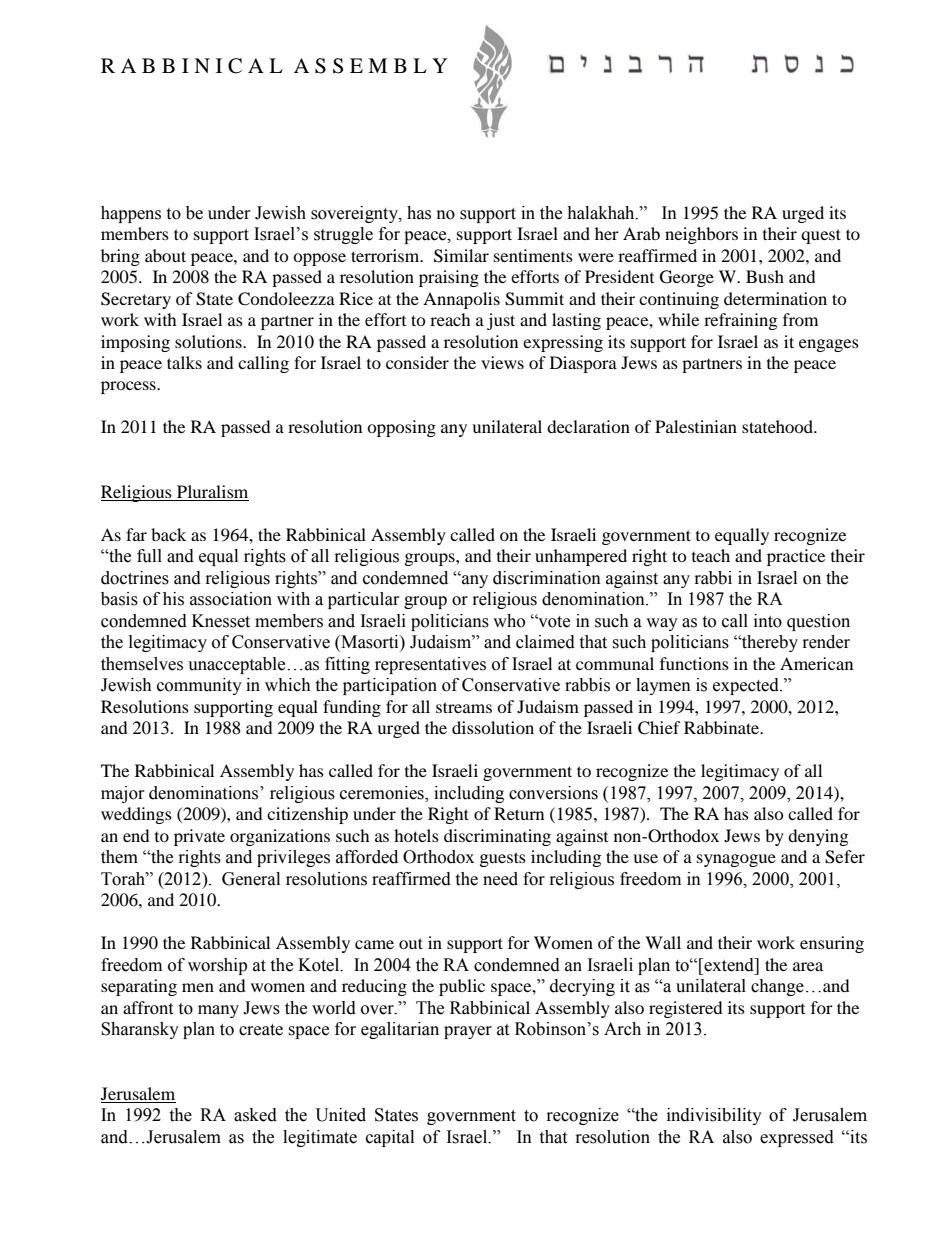 The height and width of the image is (1233, 952). What do you see at coordinates (212, 493) in the image?
I see `Pluralism` at bounding box center [212, 493].
